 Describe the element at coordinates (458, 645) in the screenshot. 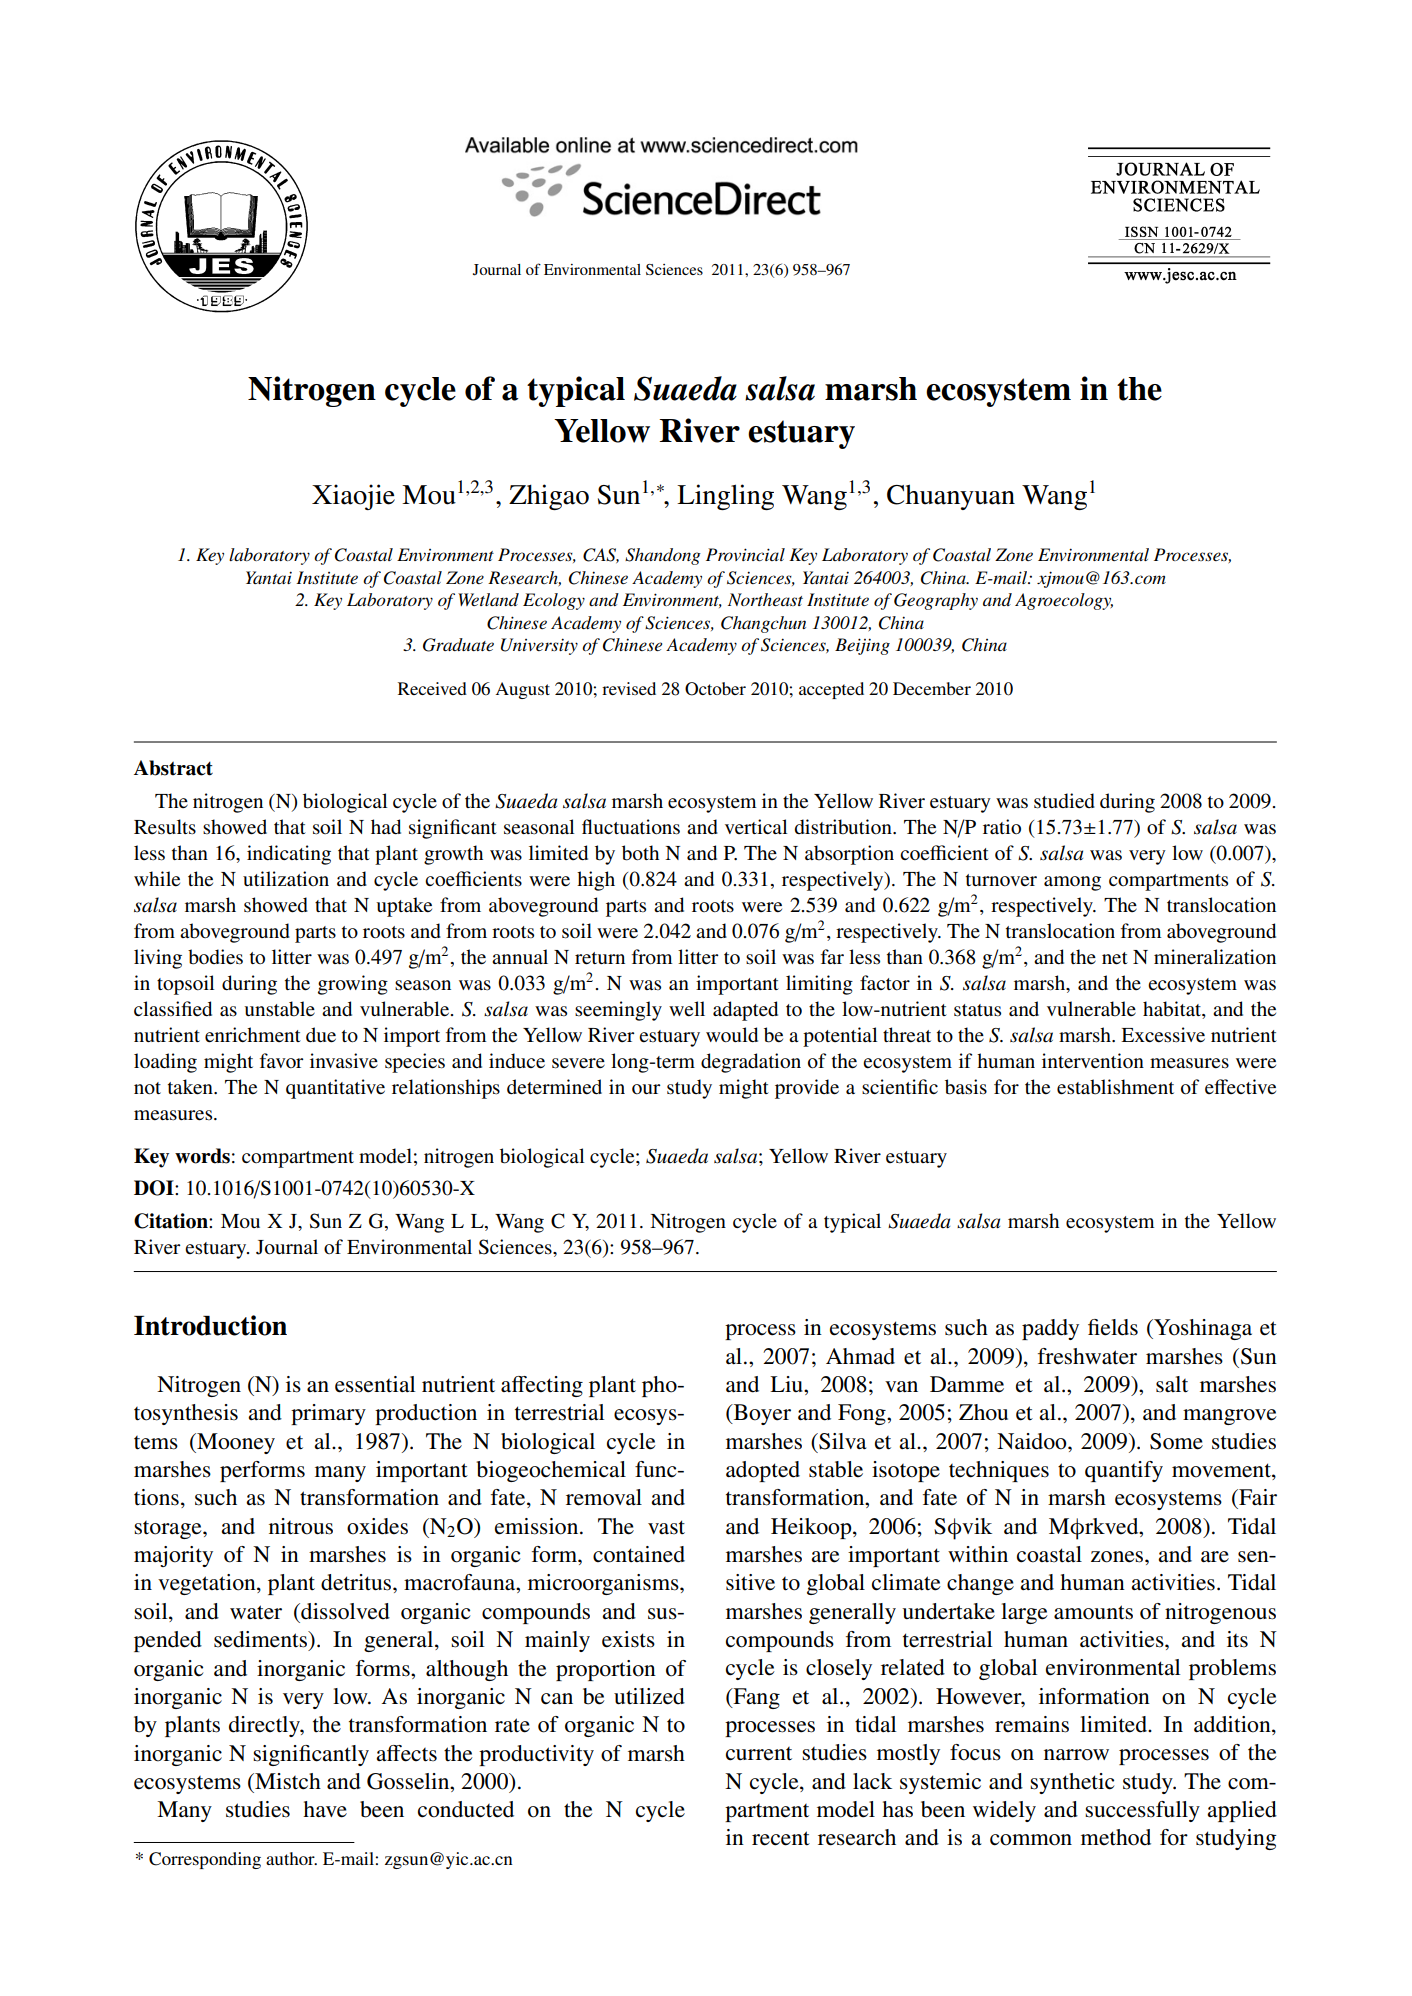

I see `Graduate` at that location.
